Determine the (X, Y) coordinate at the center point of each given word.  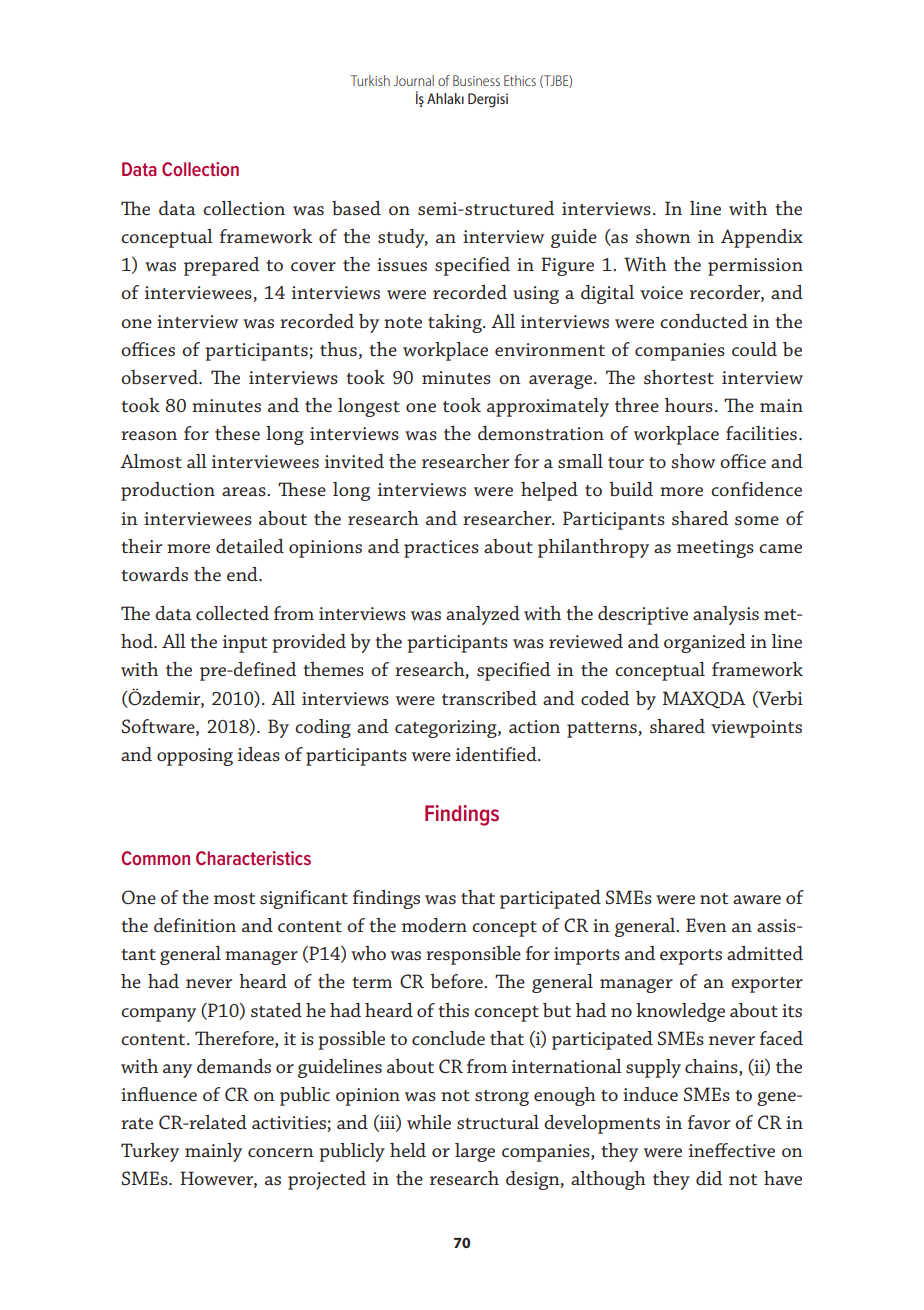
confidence (756, 489)
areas (245, 491)
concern (281, 1152)
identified (497, 754)
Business (476, 80)
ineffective (732, 1150)
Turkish (370, 80)
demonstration (541, 433)
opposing (195, 757)
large (475, 1152)
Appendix (762, 238)
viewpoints (756, 729)
